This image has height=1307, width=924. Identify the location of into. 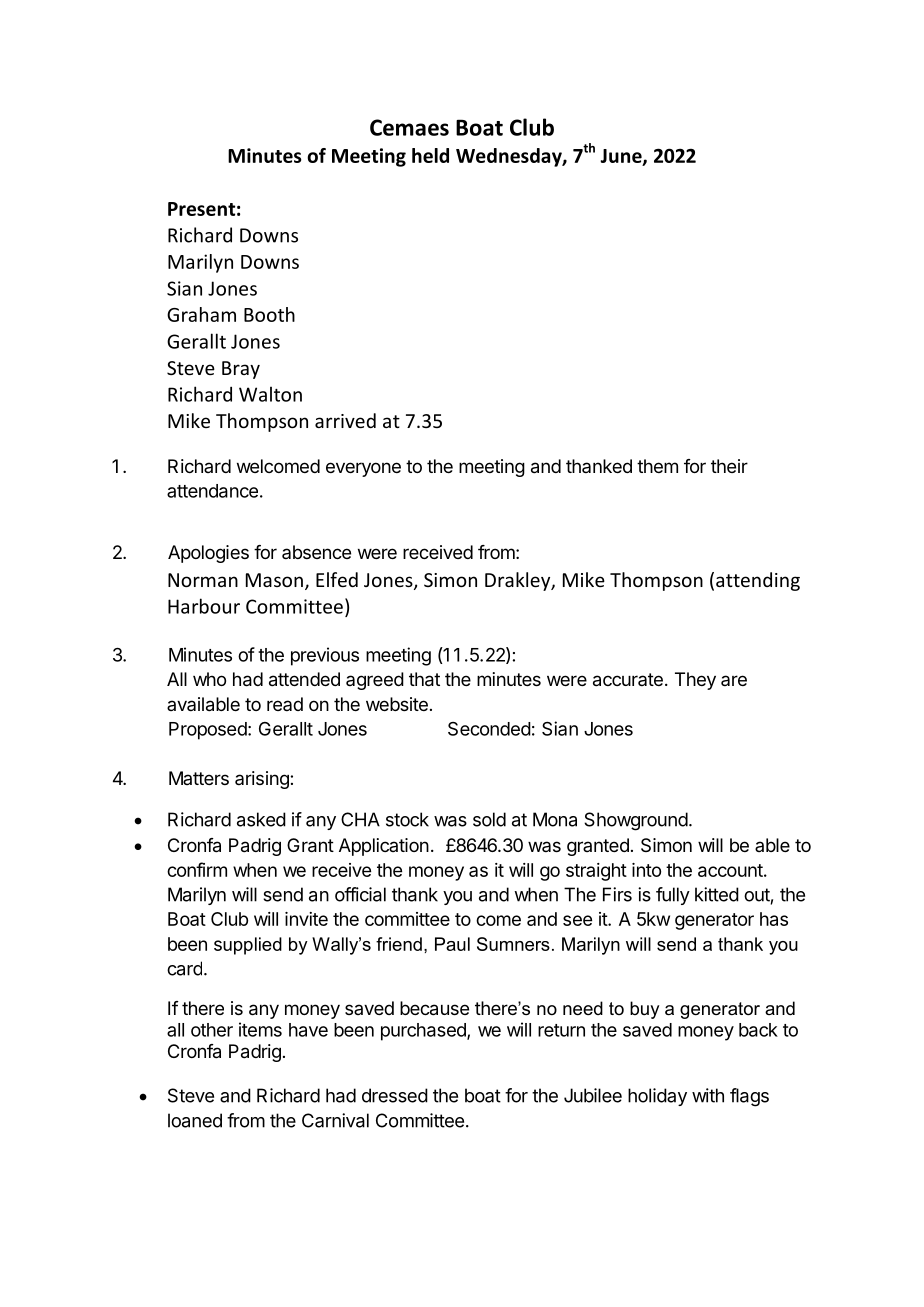
(646, 870).
